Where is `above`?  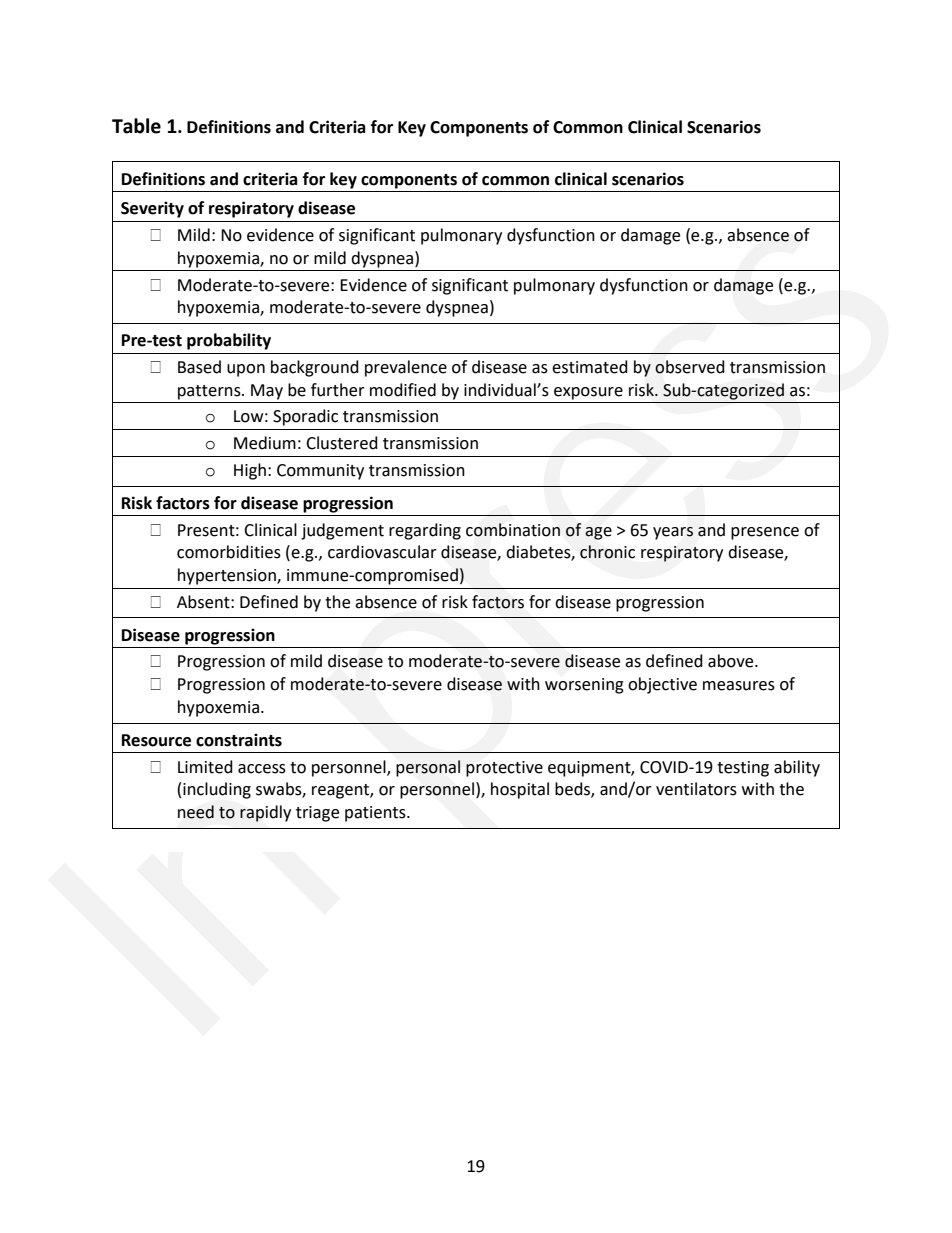 above is located at coordinates (732, 661).
